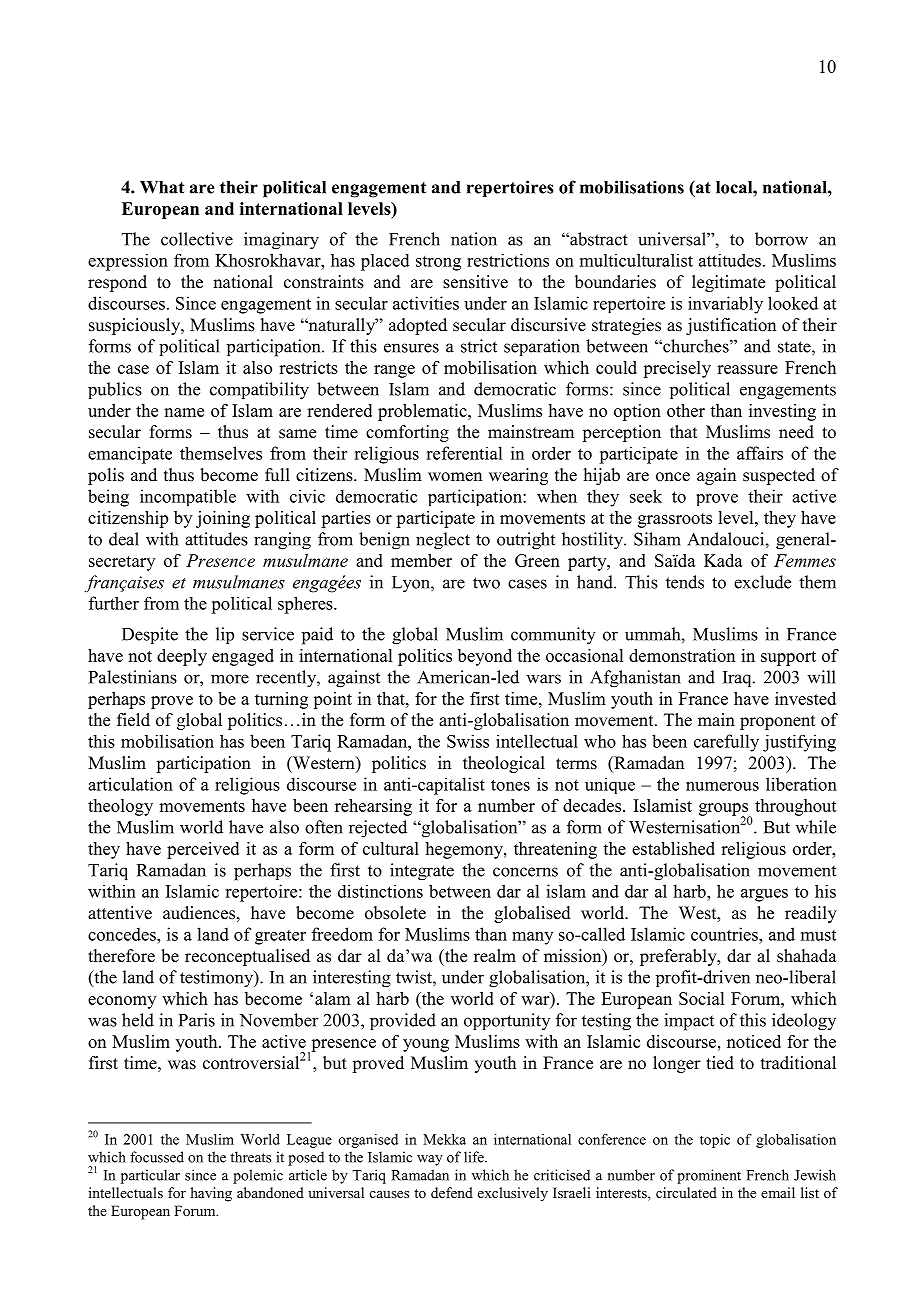 The width and height of the document is (924, 1308). I want to click on strong, so click(438, 263).
